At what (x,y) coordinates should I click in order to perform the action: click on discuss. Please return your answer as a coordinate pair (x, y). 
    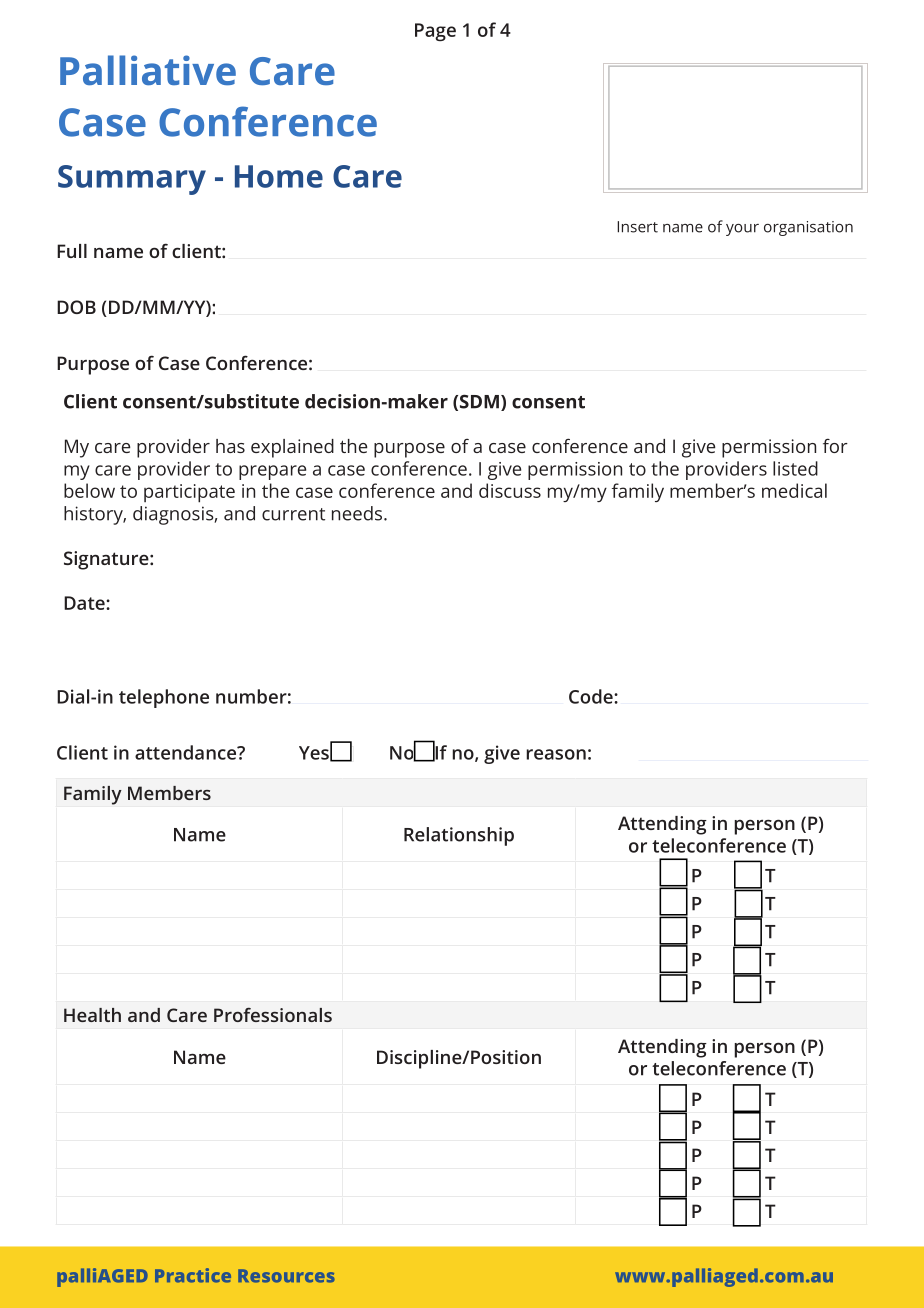
    Looking at the image, I should click on (510, 490).
